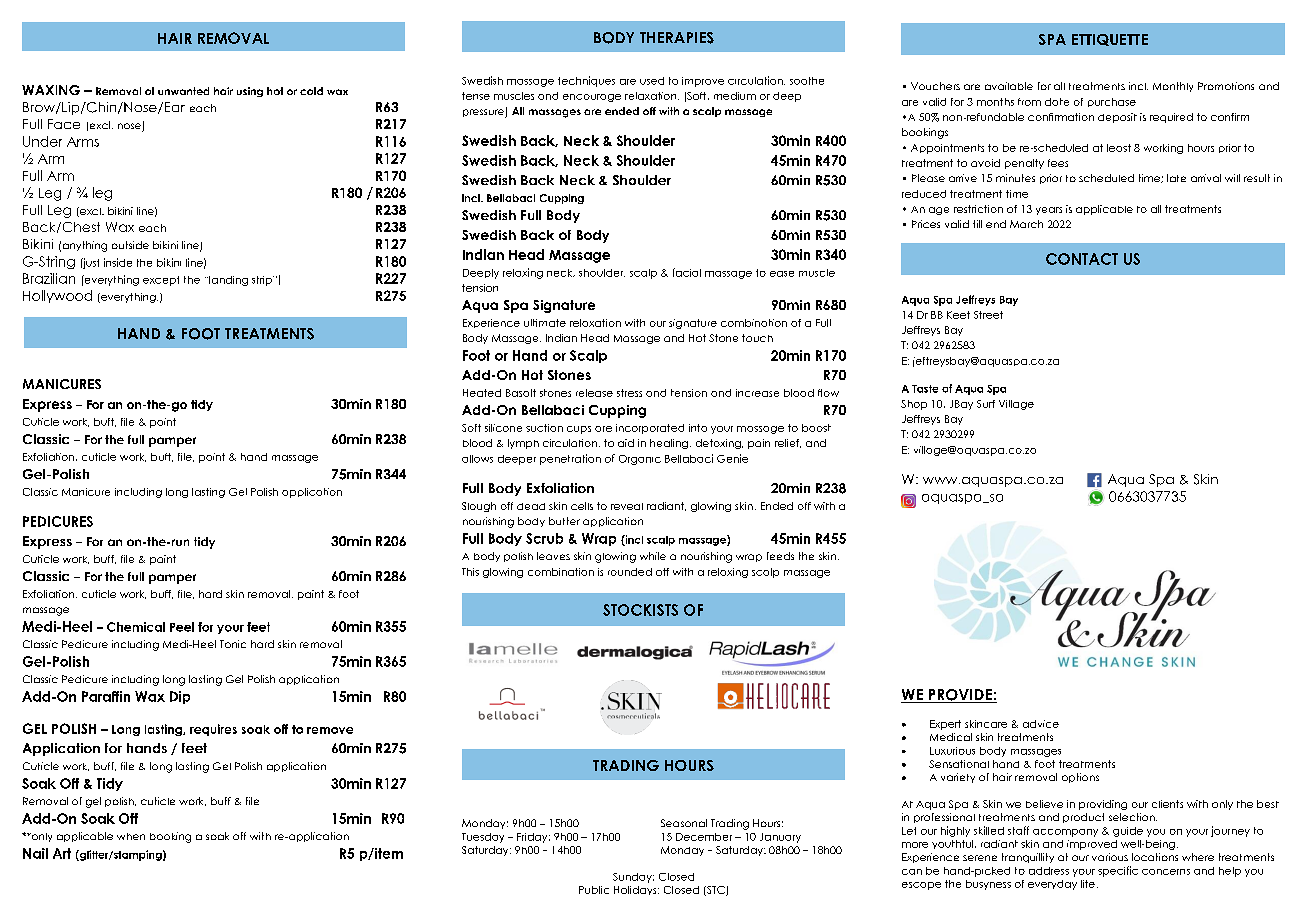  Describe the element at coordinates (986, 404) in the screenshot. I see `Surf` at that location.
